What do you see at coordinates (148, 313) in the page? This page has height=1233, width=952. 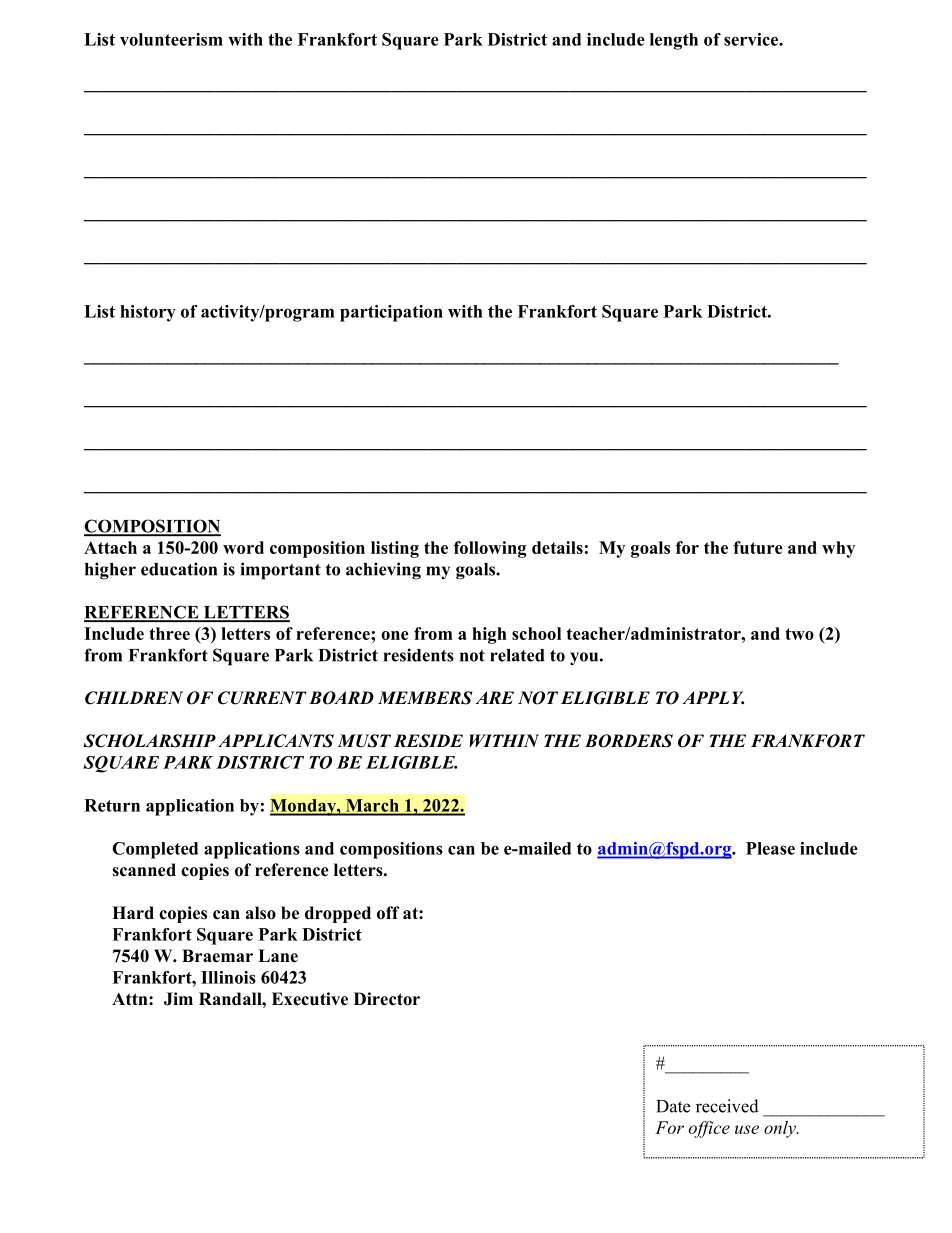 I see `history` at bounding box center [148, 313].
